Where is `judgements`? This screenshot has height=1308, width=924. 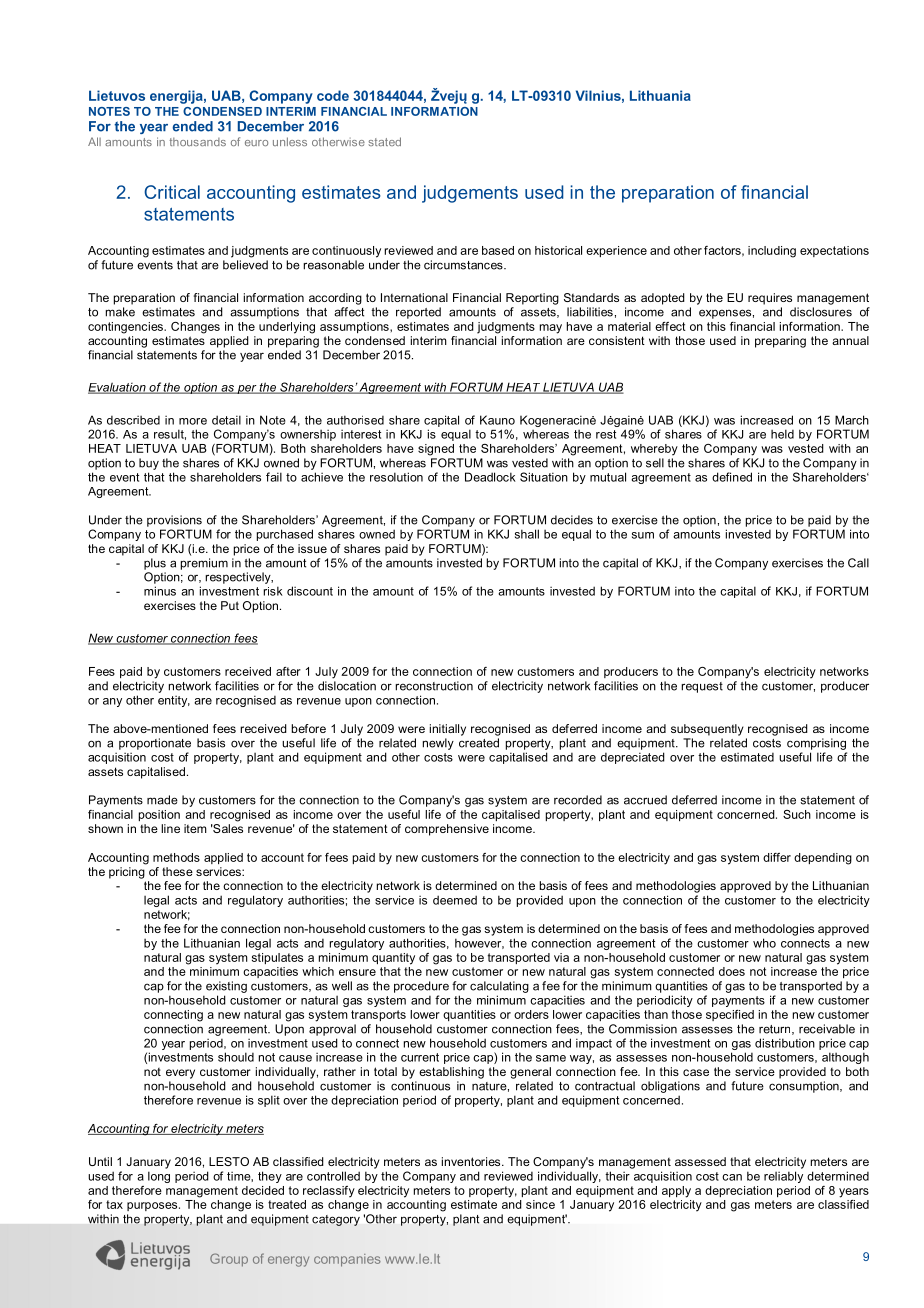
judgements is located at coordinates (470, 194).
